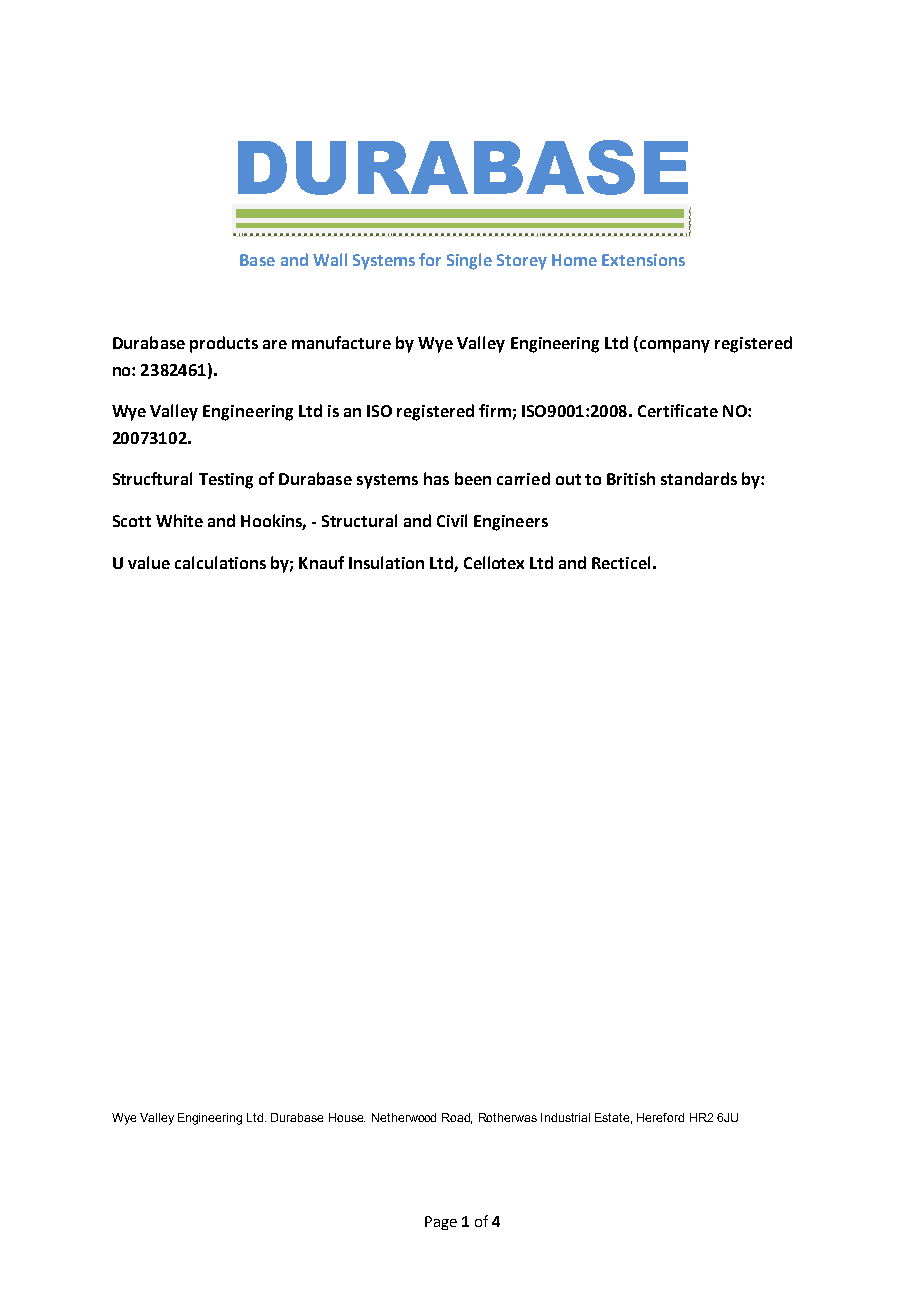  What do you see at coordinates (224, 344) in the page?
I see `products` at bounding box center [224, 344].
